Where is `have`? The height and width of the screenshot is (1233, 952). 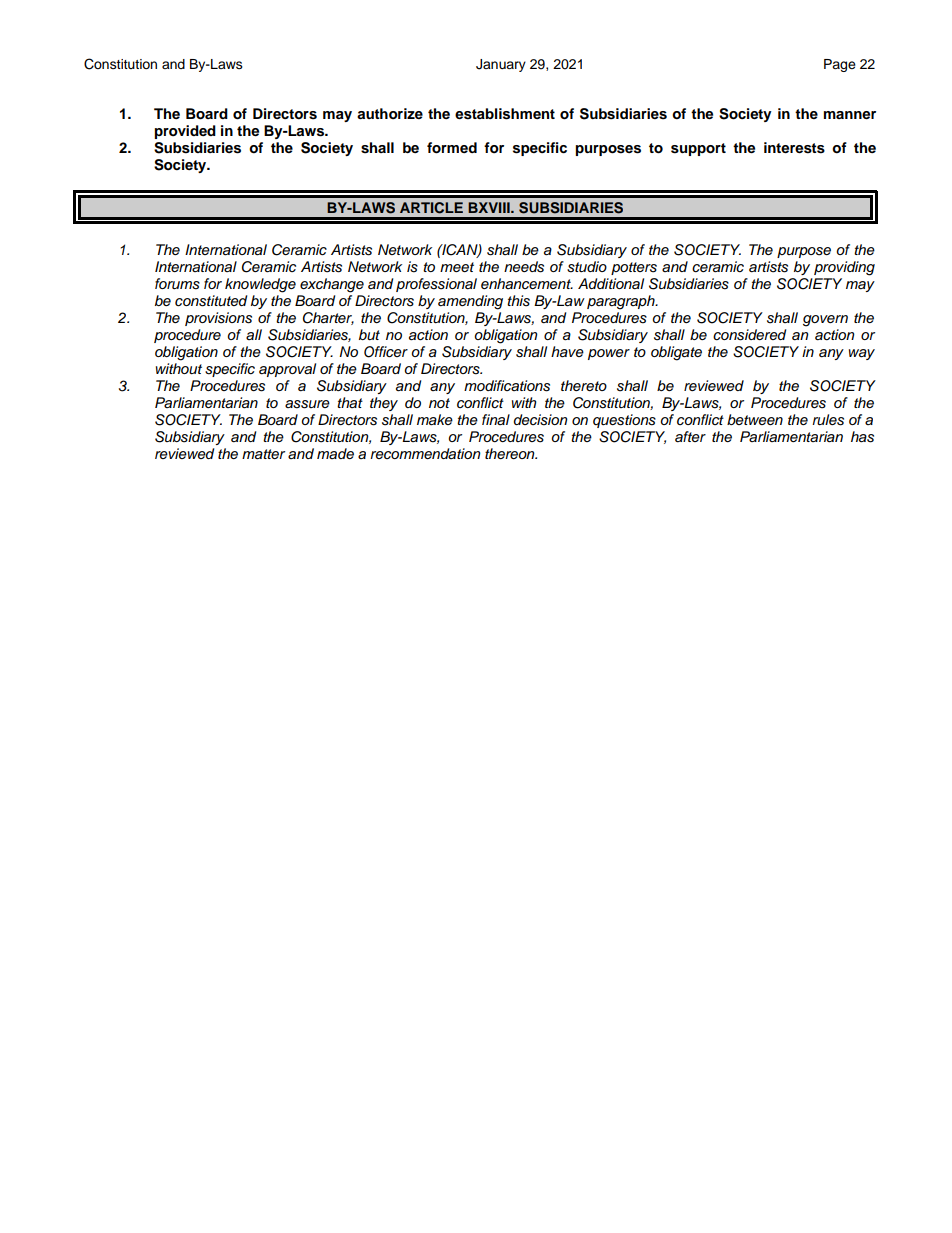
have is located at coordinates (567, 352).
